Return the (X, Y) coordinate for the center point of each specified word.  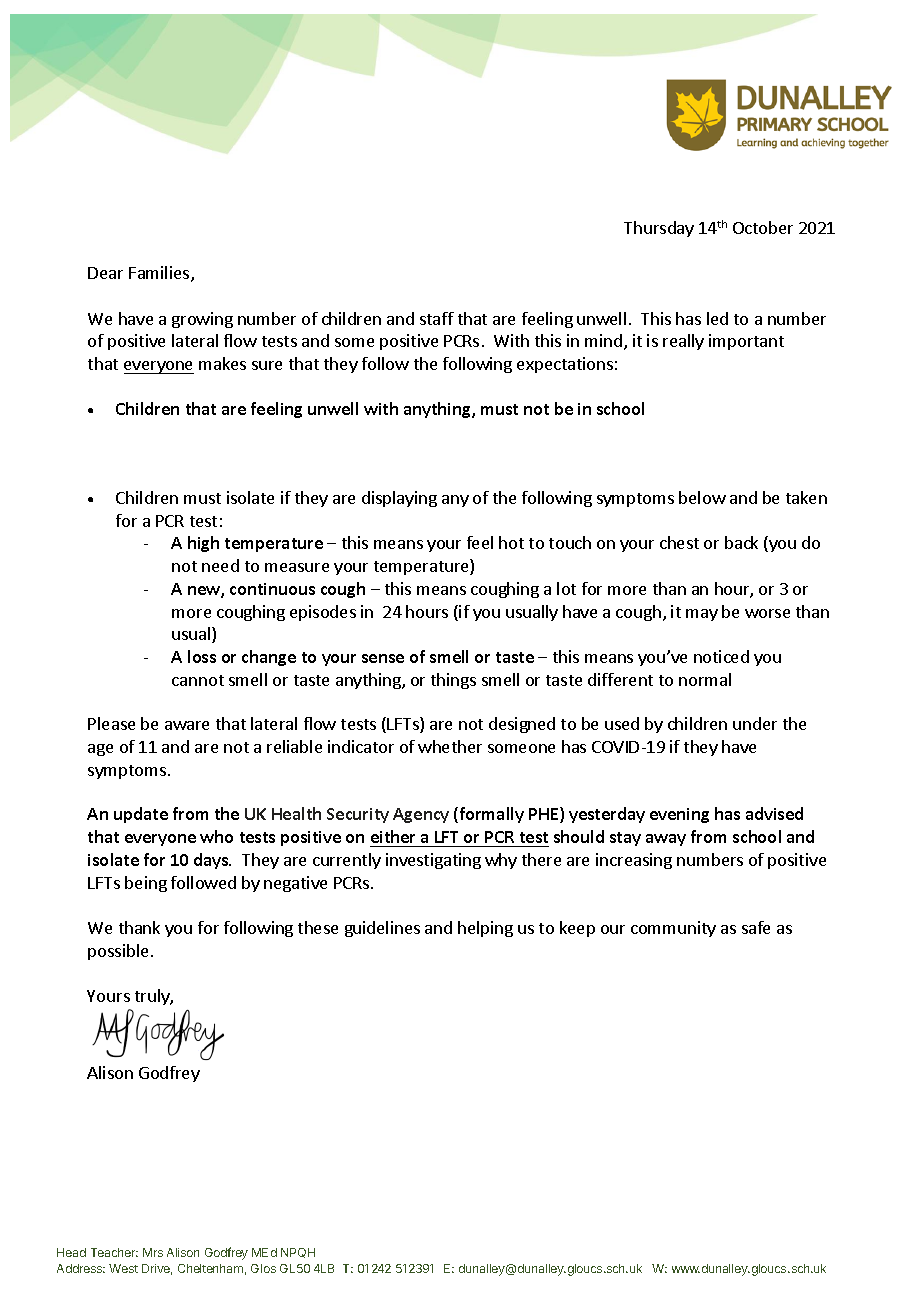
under (755, 723)
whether (450, 746)
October (763, 227)
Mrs (153, 1252)
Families (160, 274)
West (123, 1268)
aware (187, 725)
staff (437, 318)
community (673, 929)
